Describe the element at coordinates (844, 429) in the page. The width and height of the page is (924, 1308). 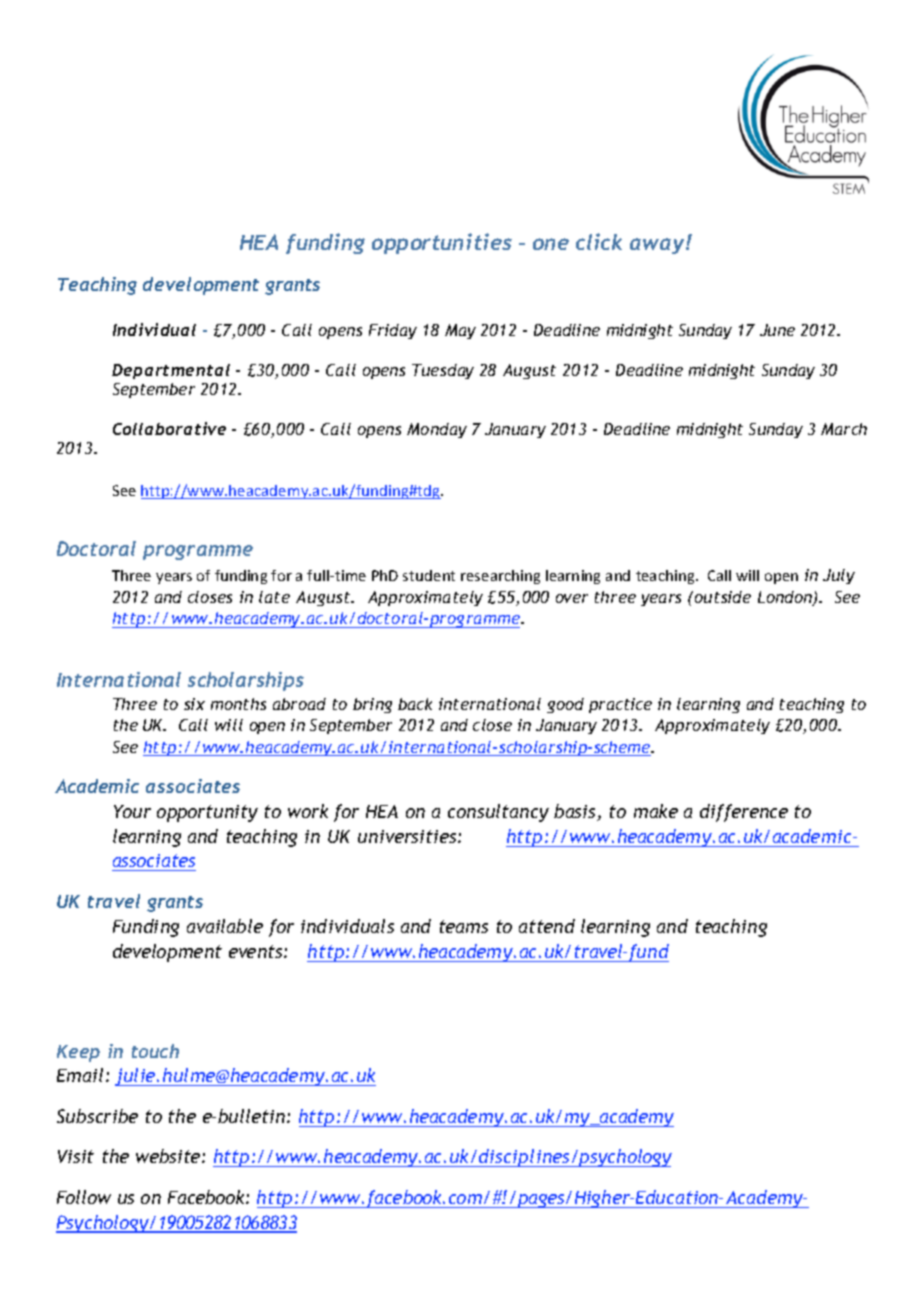
I see `March` at that location.
